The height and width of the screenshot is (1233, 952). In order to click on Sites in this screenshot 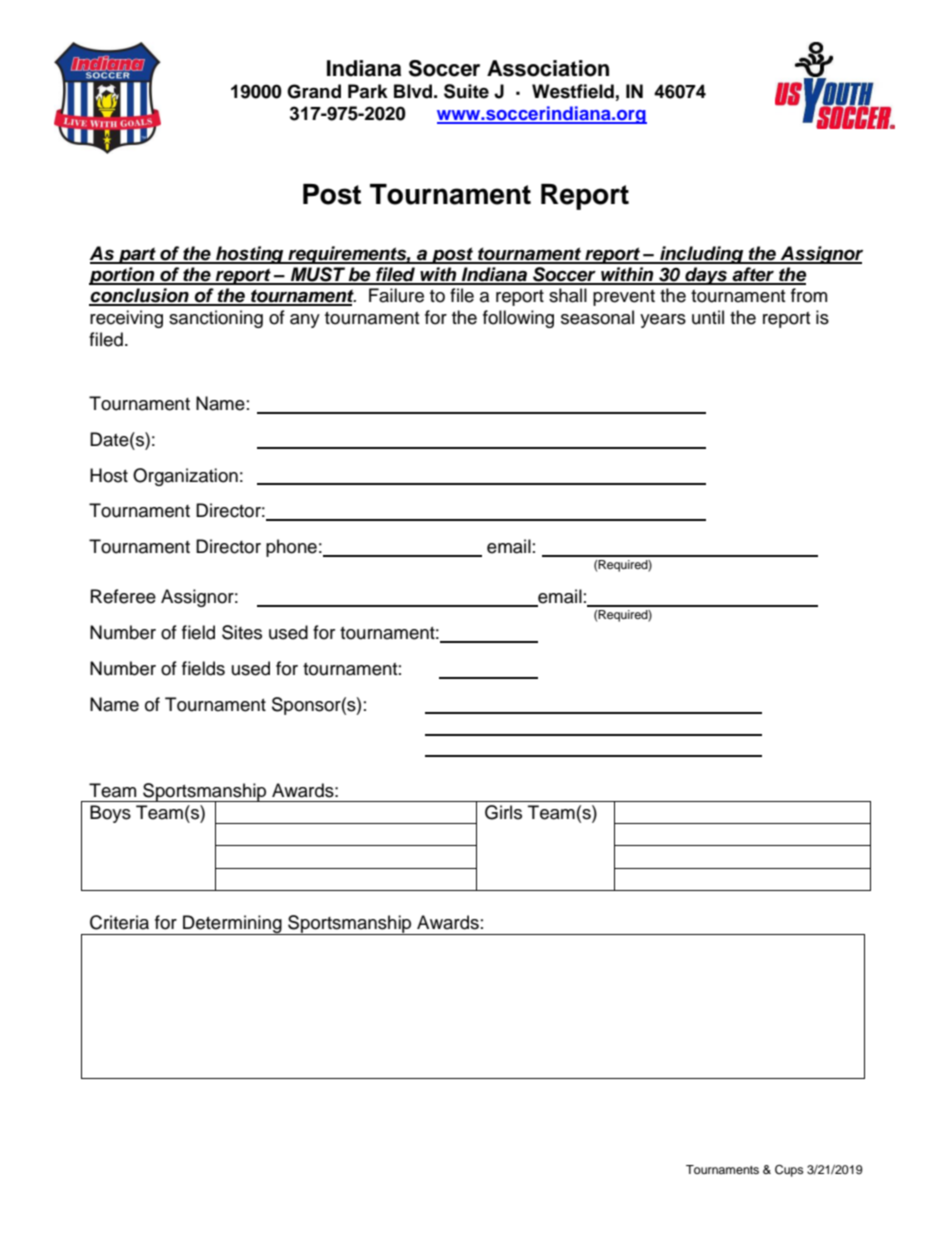, I will do `click(242, 632)`.
